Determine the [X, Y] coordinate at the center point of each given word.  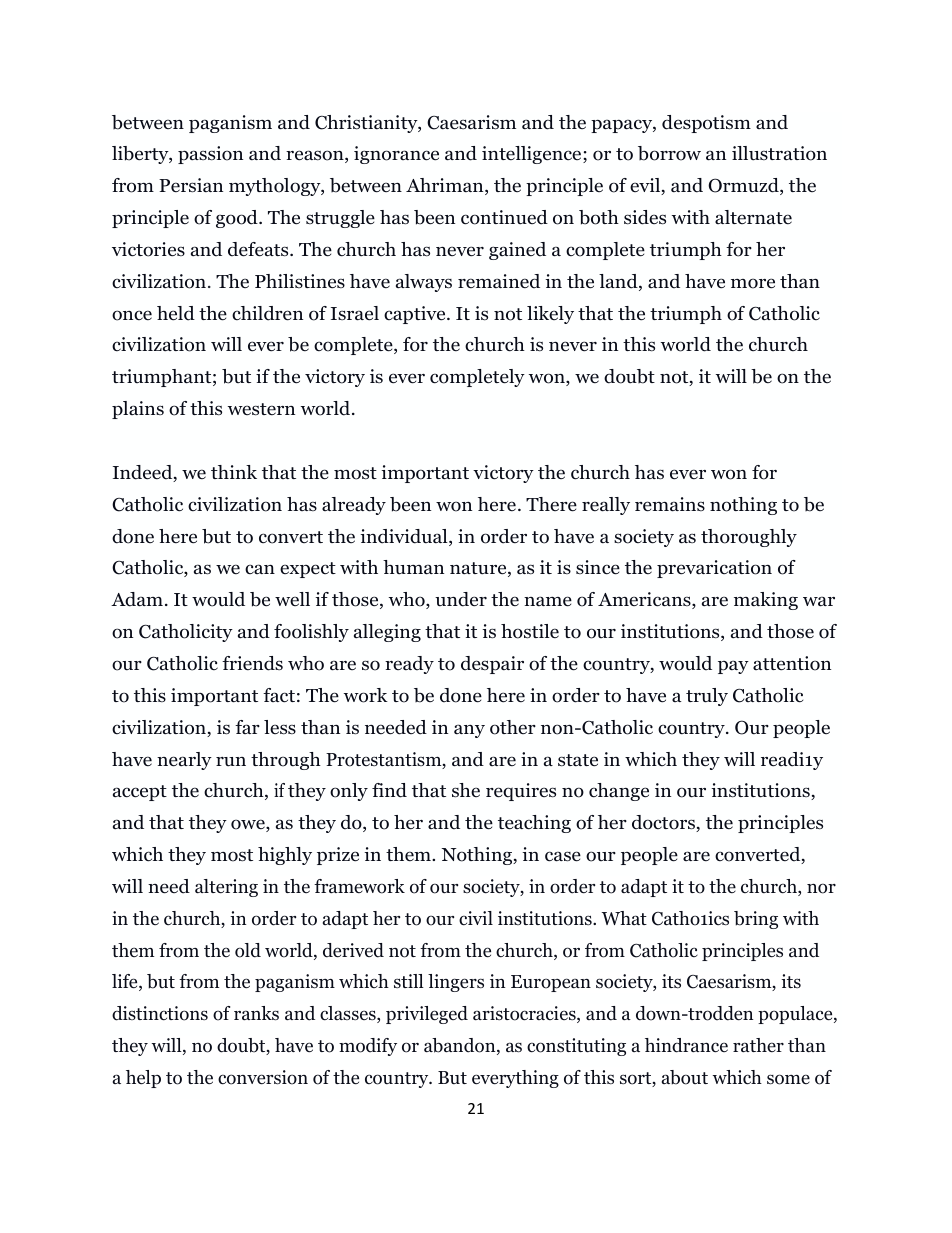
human [413, 567]
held [176, 313]
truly [707, 697]
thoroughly [749, 538]
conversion [263, 1077]
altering [226, 888]
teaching [534, 824]
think [234, 472]
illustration [779, 153]
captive [416, 315]
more [753, 283]
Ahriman [446, 186]
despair [492, 665]
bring [756, 920]
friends [252, 663]
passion [210, 155]
